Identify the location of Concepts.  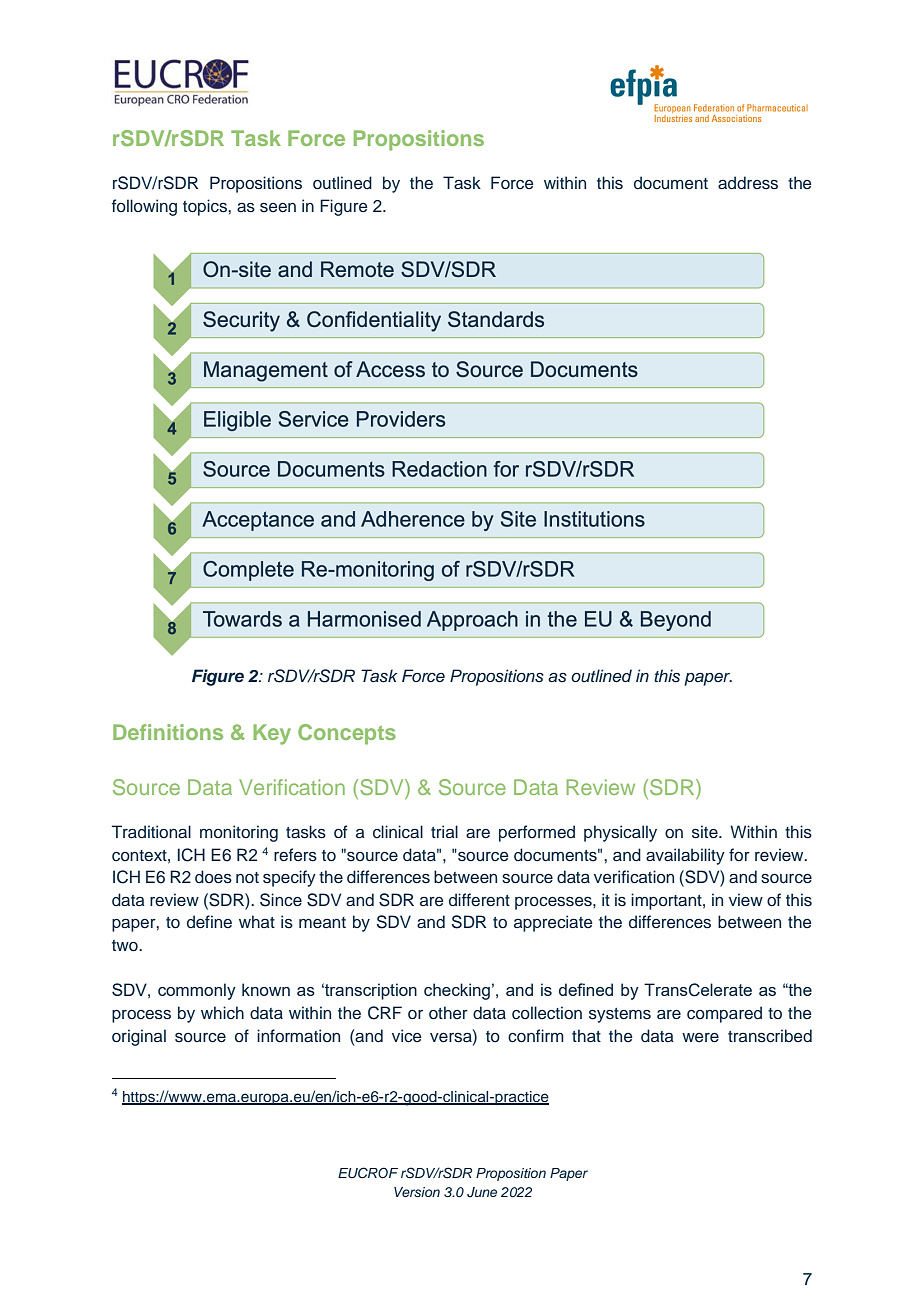
(347, 734).
